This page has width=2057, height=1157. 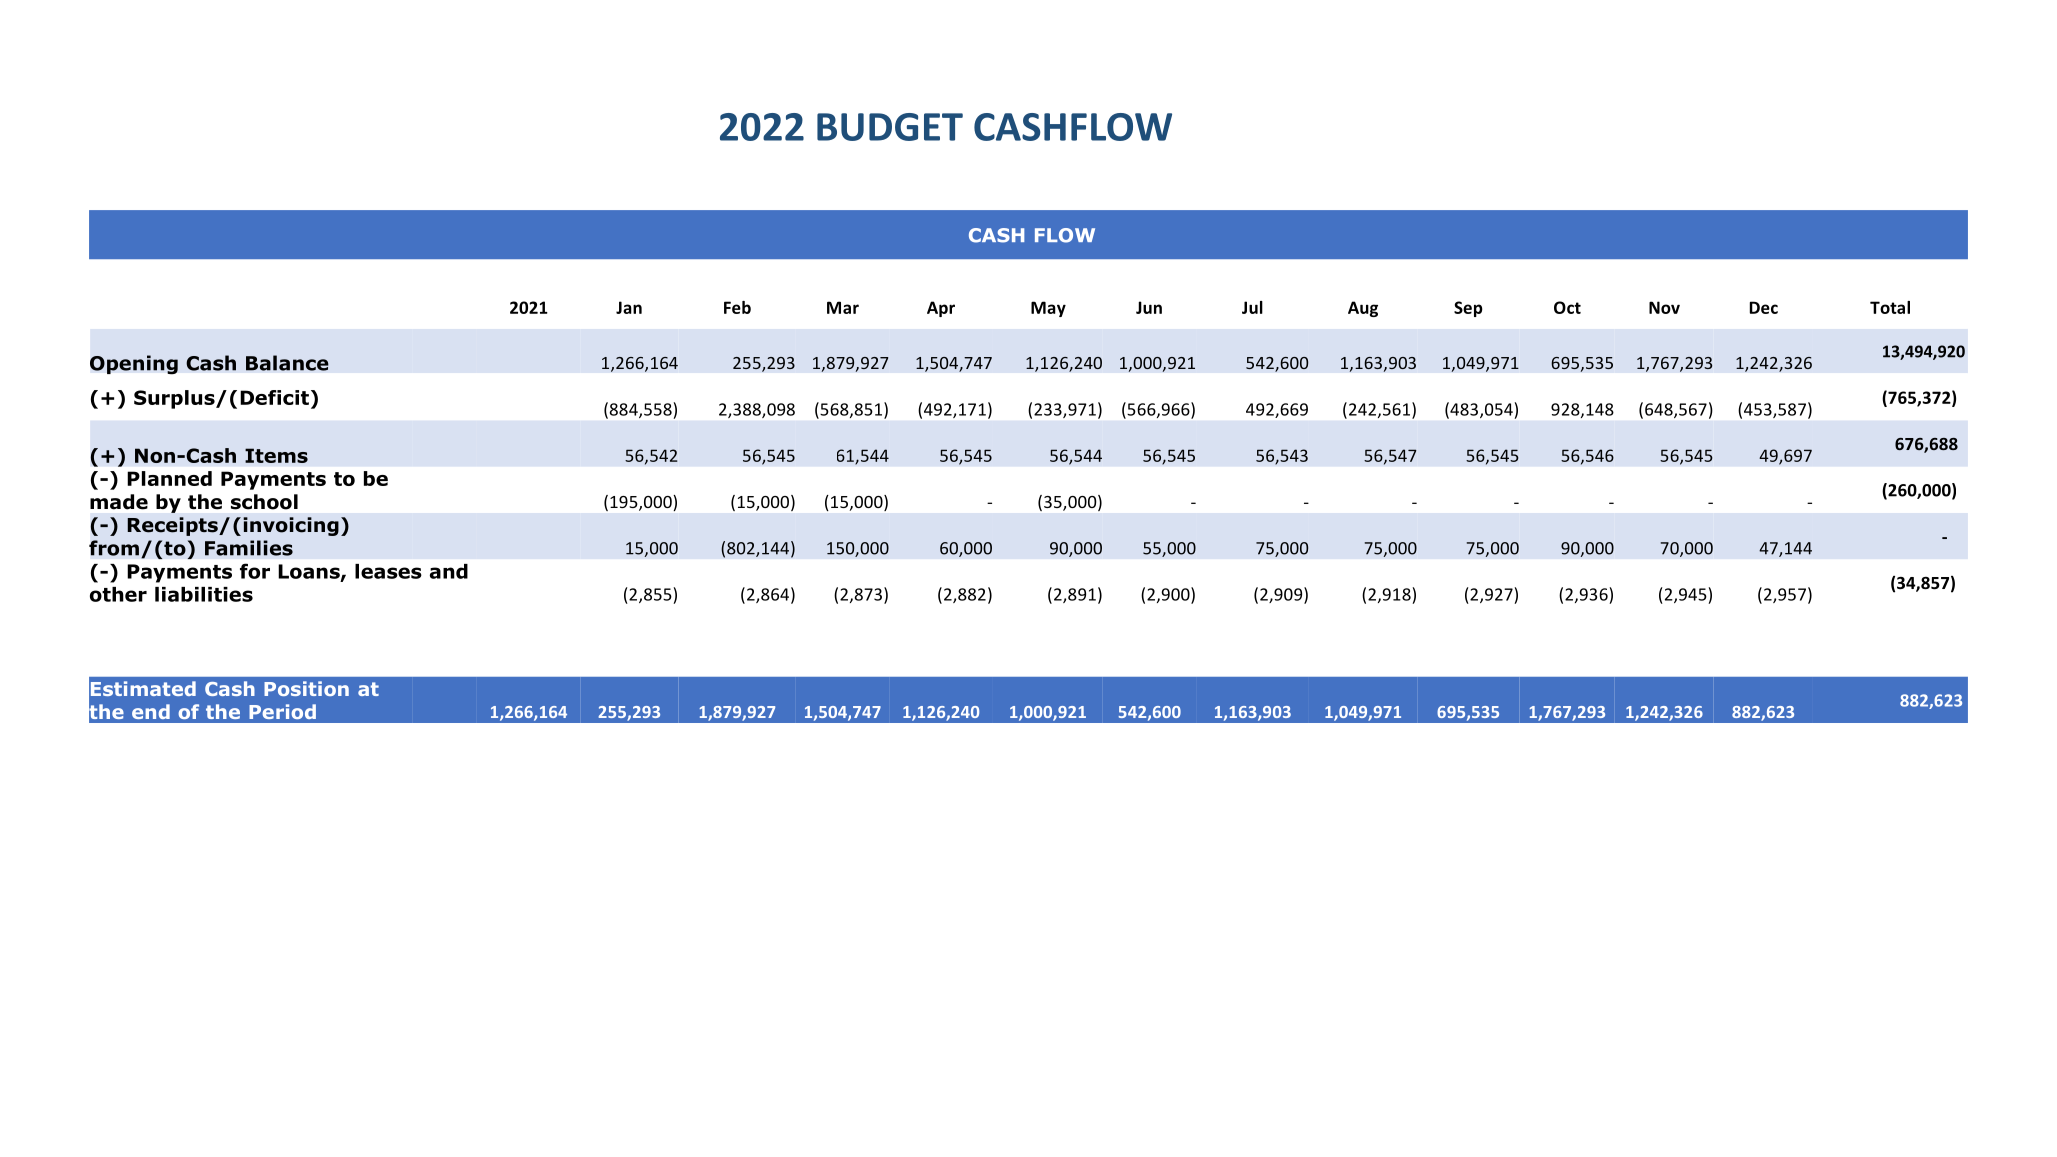 I want to click on Apr, so click(x=941, y=309).
